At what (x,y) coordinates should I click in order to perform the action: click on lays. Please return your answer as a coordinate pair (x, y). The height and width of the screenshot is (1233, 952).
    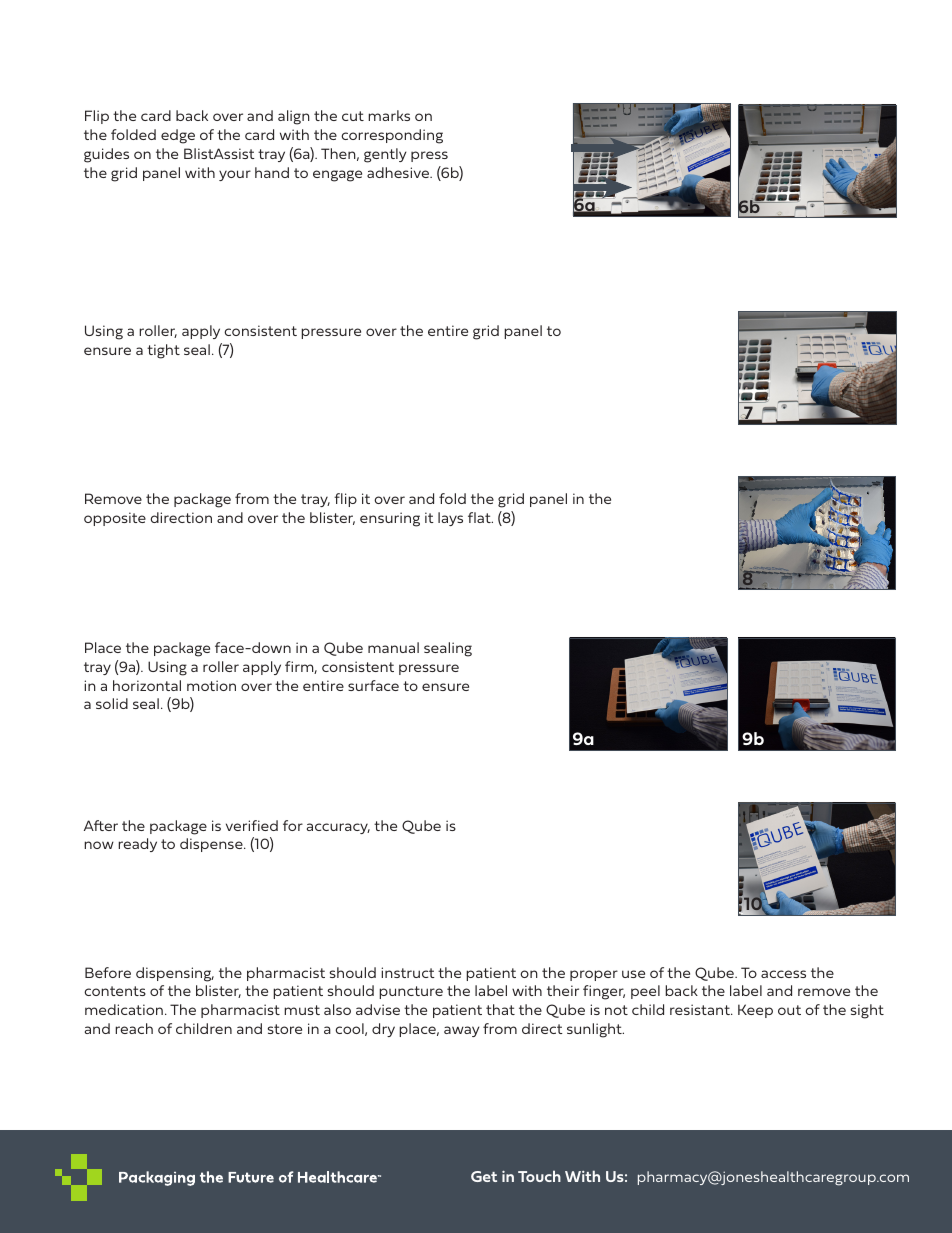
    Looking at the image, I should click on (450, 519).
